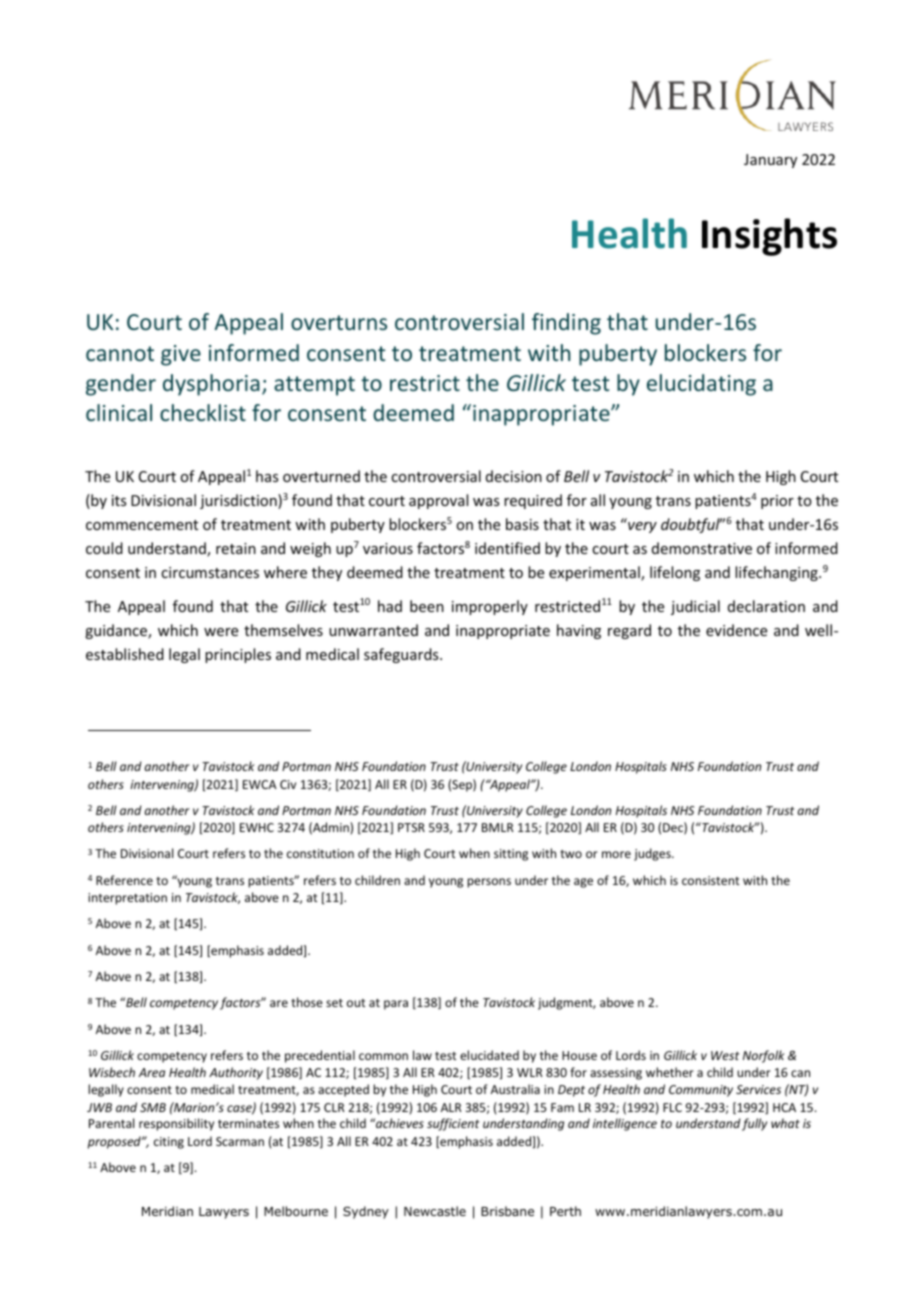  I want to click on give, so click(181, 355).
